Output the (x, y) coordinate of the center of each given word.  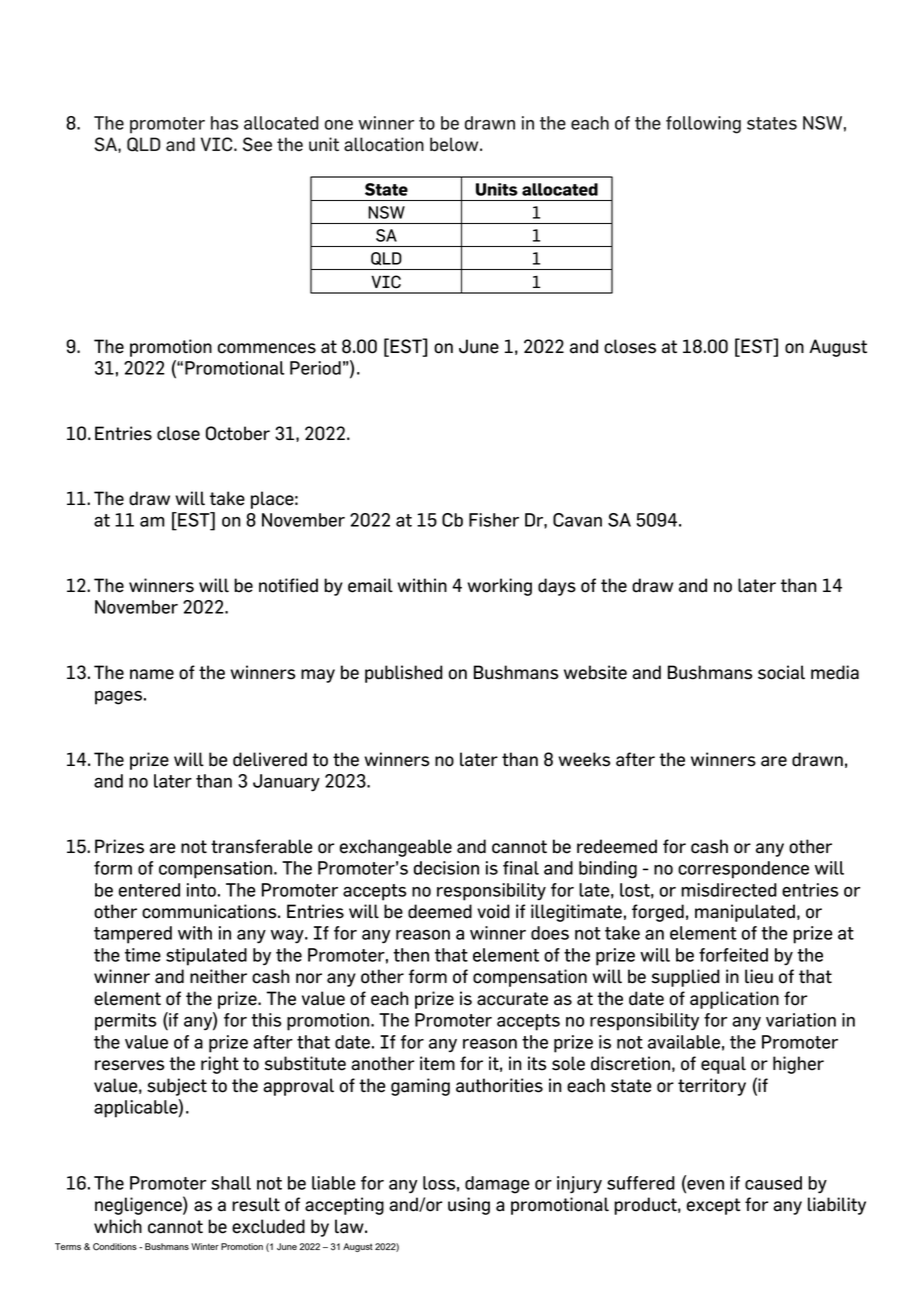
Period (315, 368)
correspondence (743, 870)
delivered (270, 759)
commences (267, 348)
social (781, 672)
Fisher (494, 520)
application (734, 1000)
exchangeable (396, 848)
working (499, 587)
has (224, 123)
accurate (512, 999)
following (703, 125)
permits (126, 1022)
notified (288, 585)
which (118, 1226)
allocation (384, 144)
